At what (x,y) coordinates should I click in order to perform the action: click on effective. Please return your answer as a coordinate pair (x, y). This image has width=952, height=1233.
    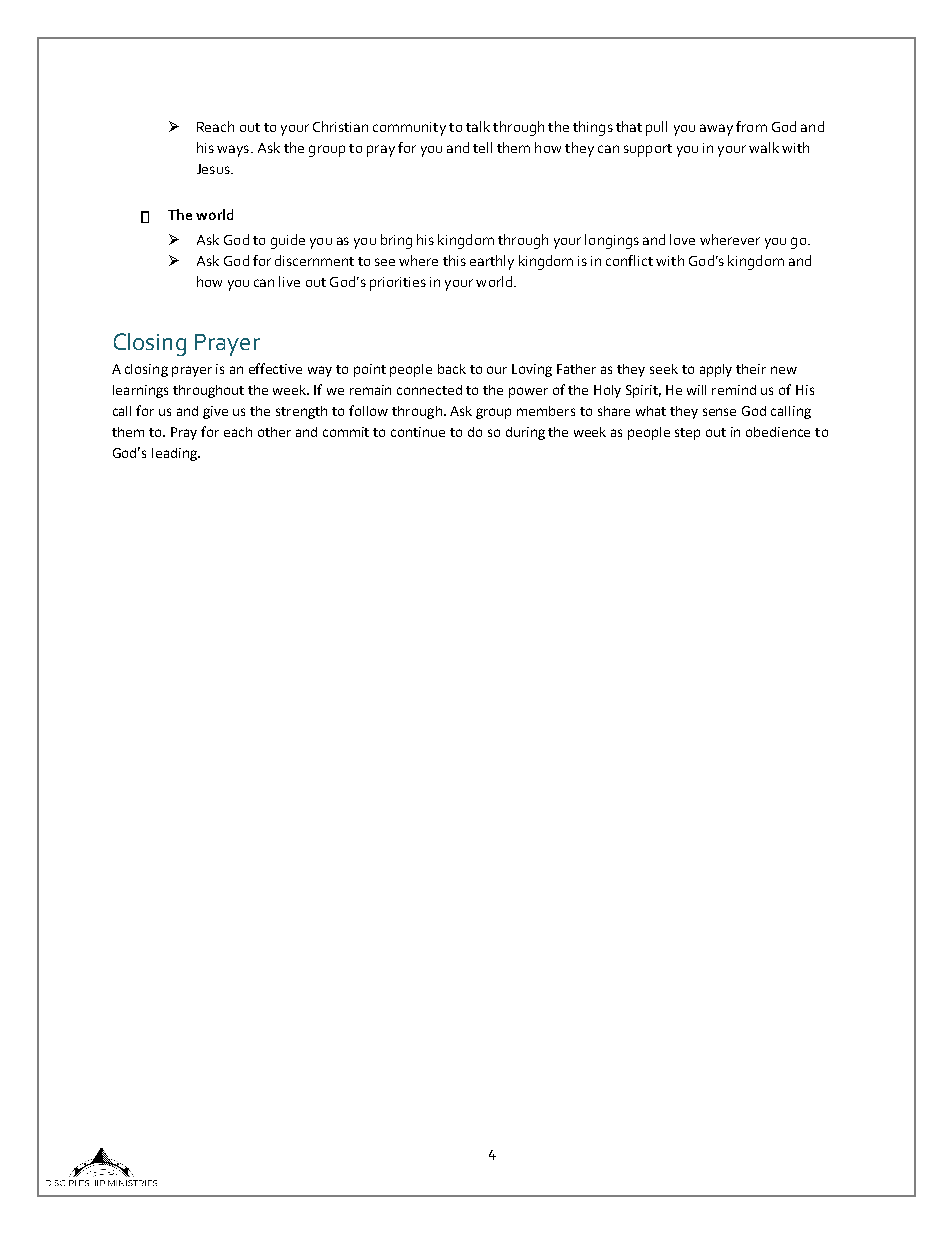
    Looking at the image, I should click on (275, 368).
